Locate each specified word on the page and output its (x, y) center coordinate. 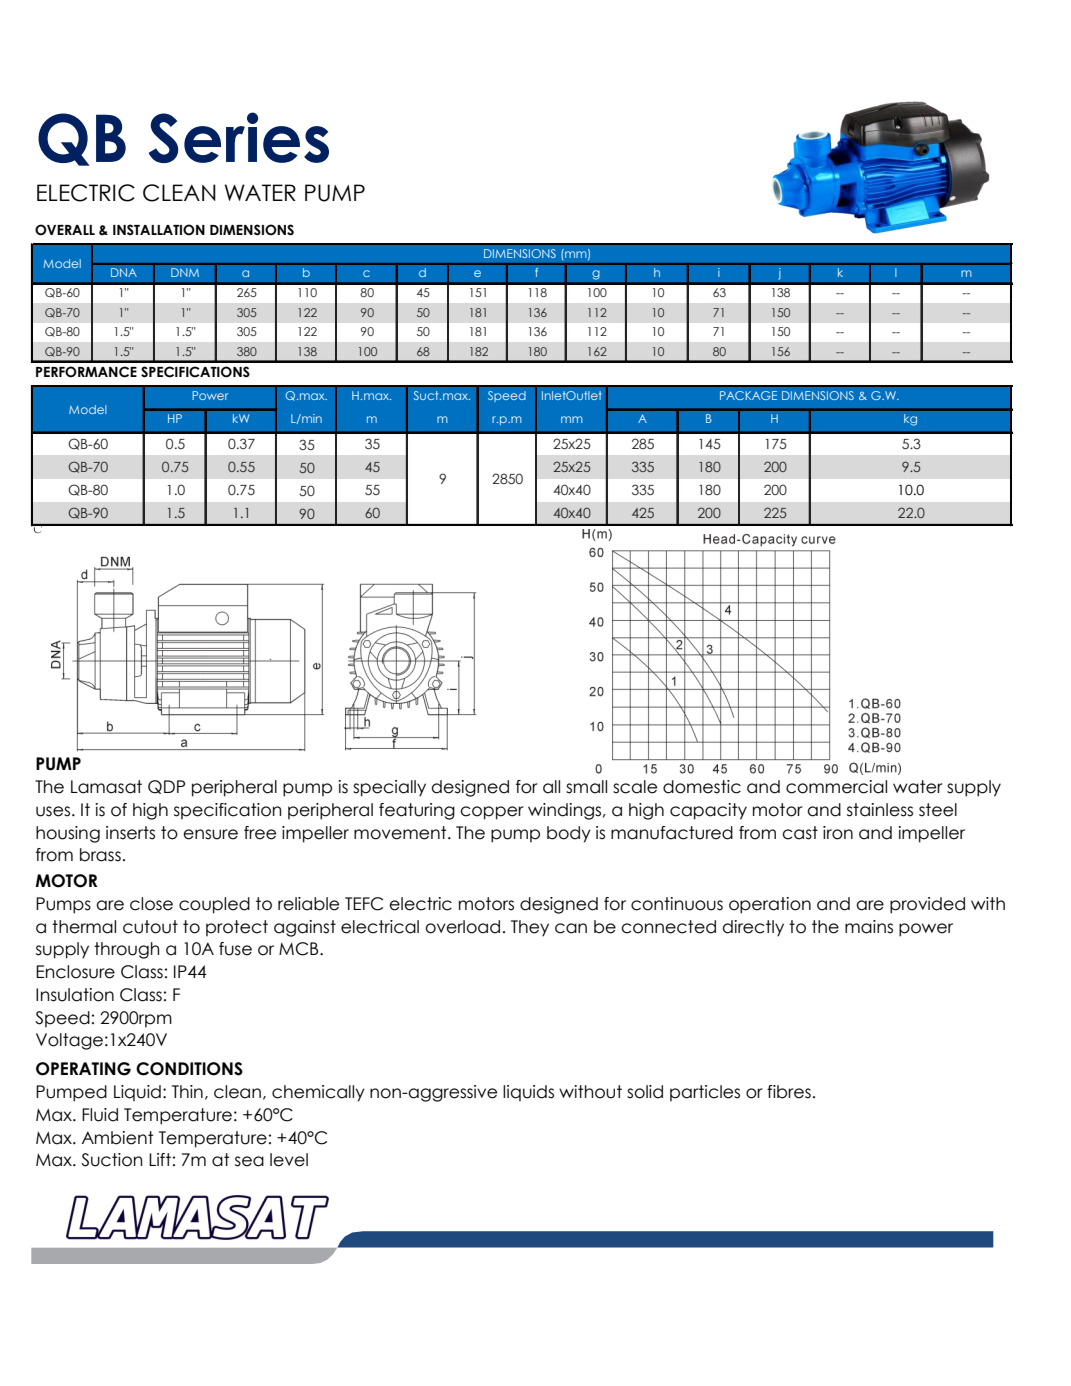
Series (239, 137)
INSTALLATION (159, 230)
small (586, 787)
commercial (836, 787)
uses (54, 811)
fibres (789, 1092)
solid (645, 1092)
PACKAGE (748, 395)
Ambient (118, 1138)
